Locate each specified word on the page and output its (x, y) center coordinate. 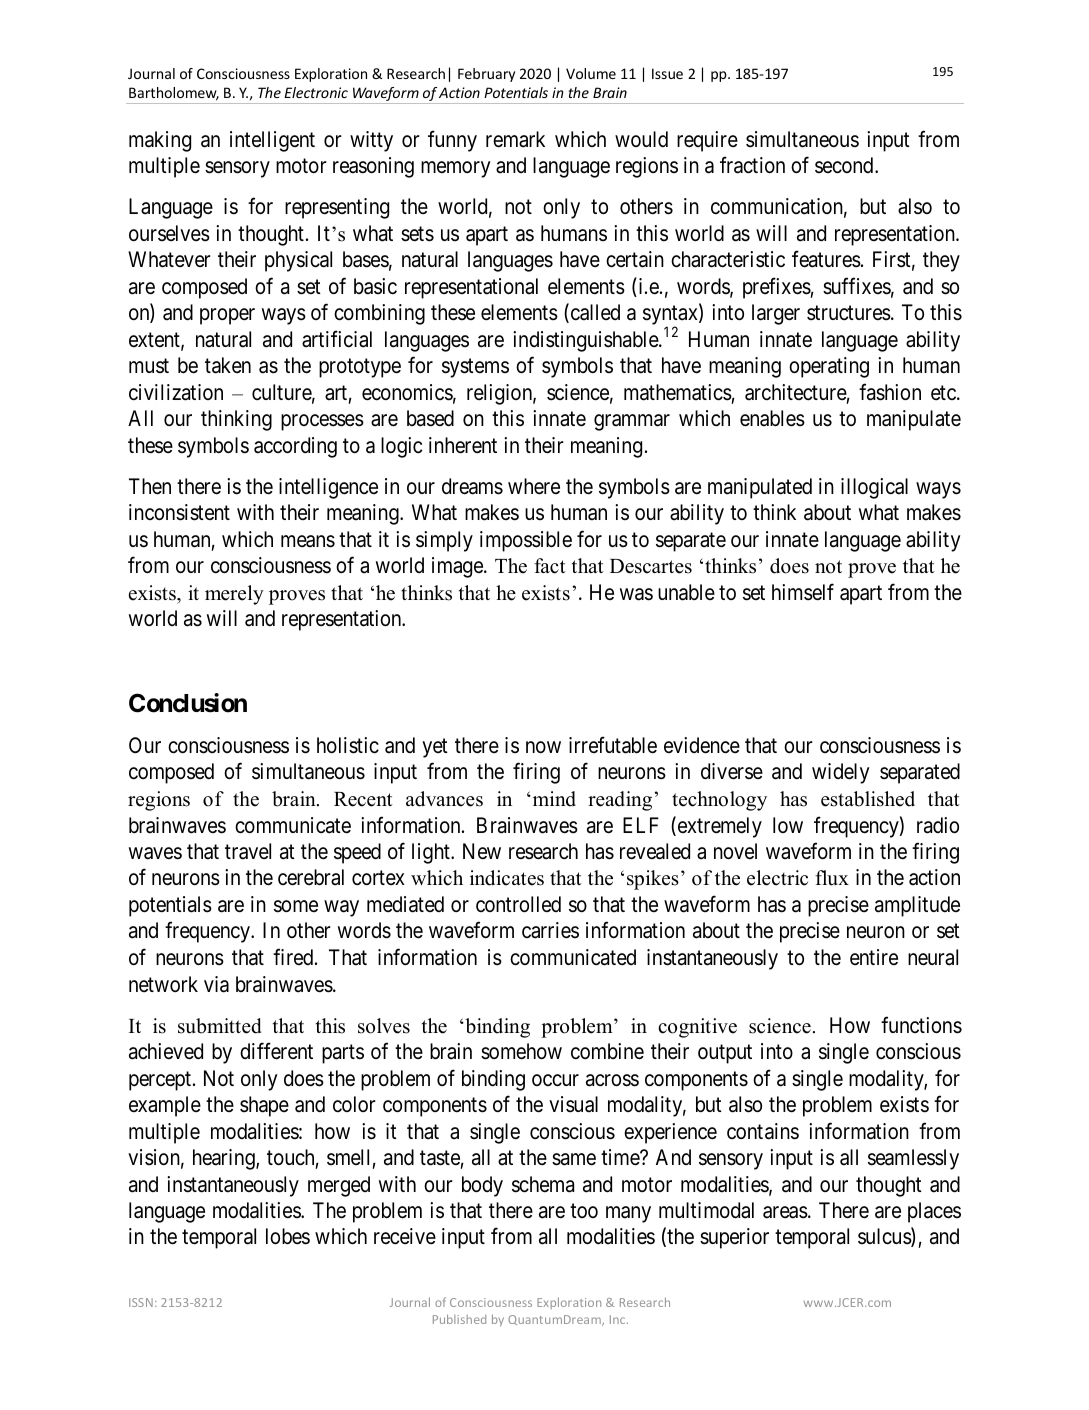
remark (515, 139)
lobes (288, 1236)
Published (459, 1319)
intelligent (272, 141)
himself (803, 592)
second (845, 165)
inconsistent (179, 512)
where (534, 486)
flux (832, 878)
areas (785, 1212)
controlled (518, 904)
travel (248, 851)
